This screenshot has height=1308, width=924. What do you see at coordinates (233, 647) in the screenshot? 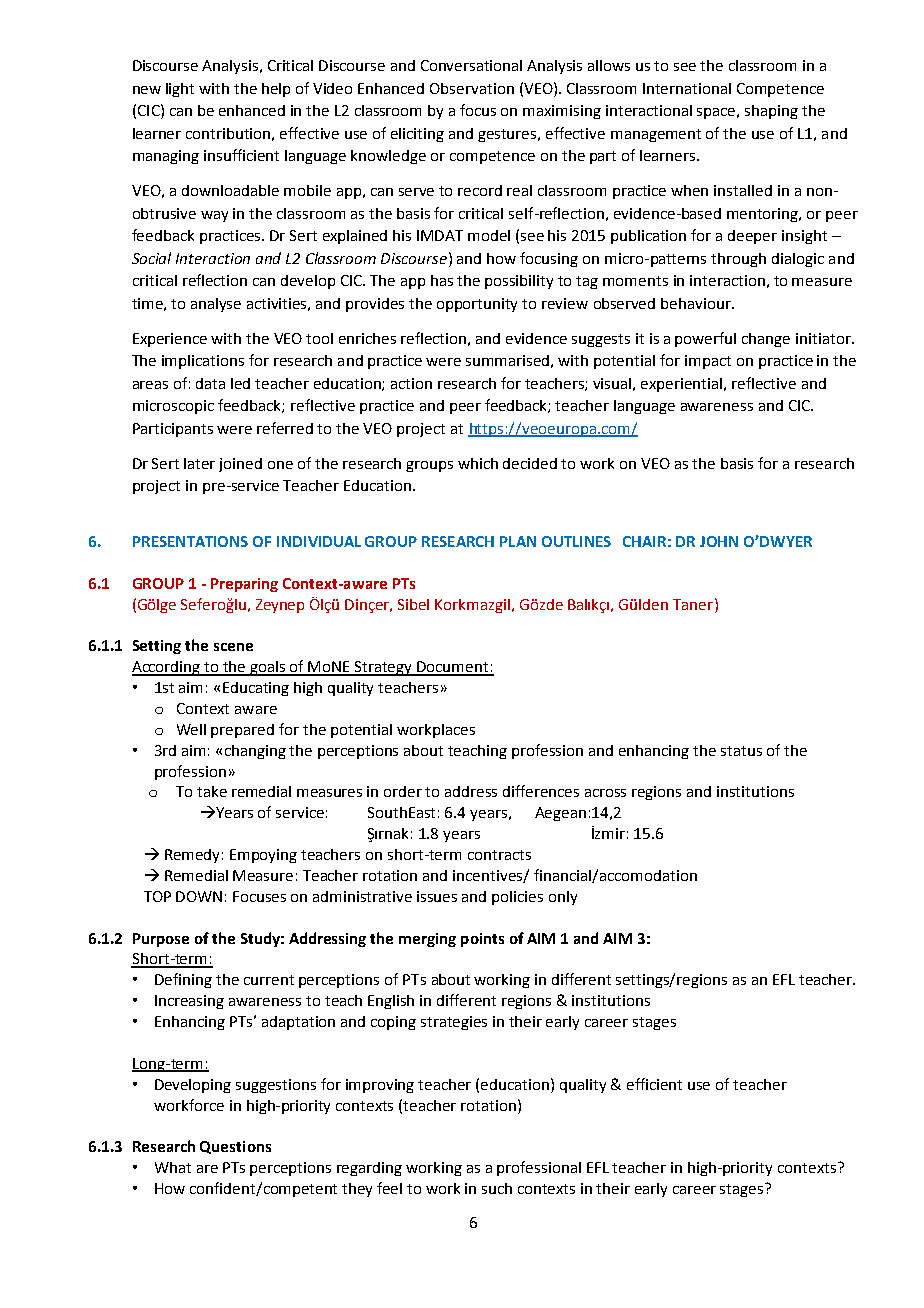
I see `scene` at bounding box center [233, 647].
